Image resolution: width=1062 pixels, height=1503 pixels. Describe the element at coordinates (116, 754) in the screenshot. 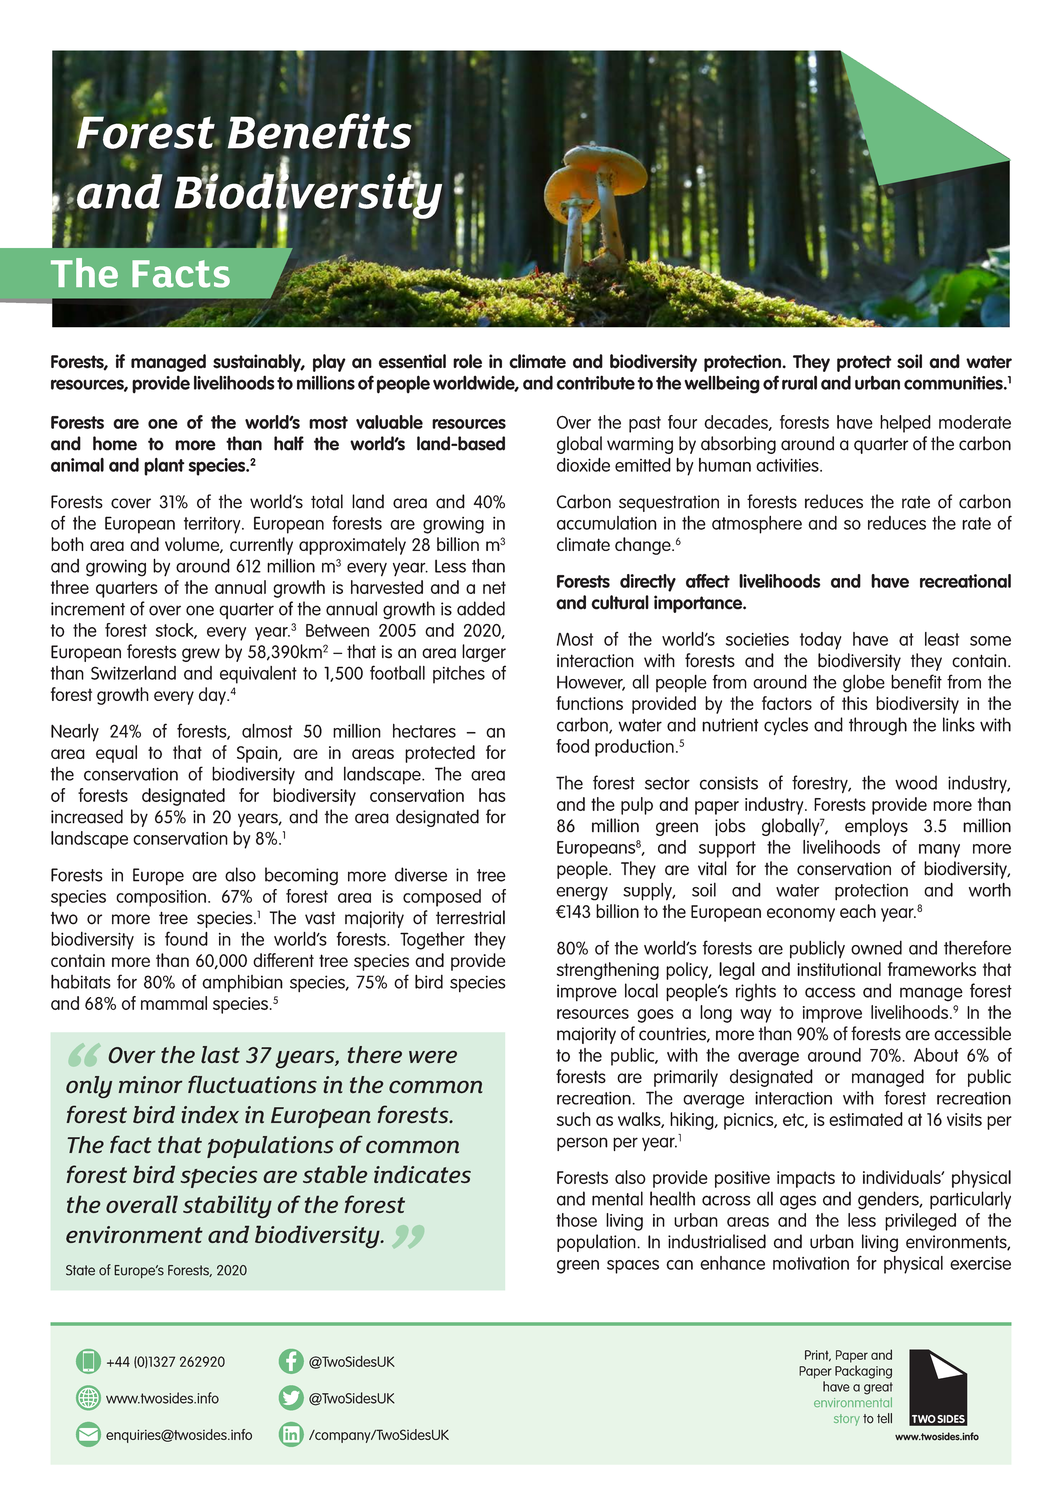

I see `equal` at that location.
